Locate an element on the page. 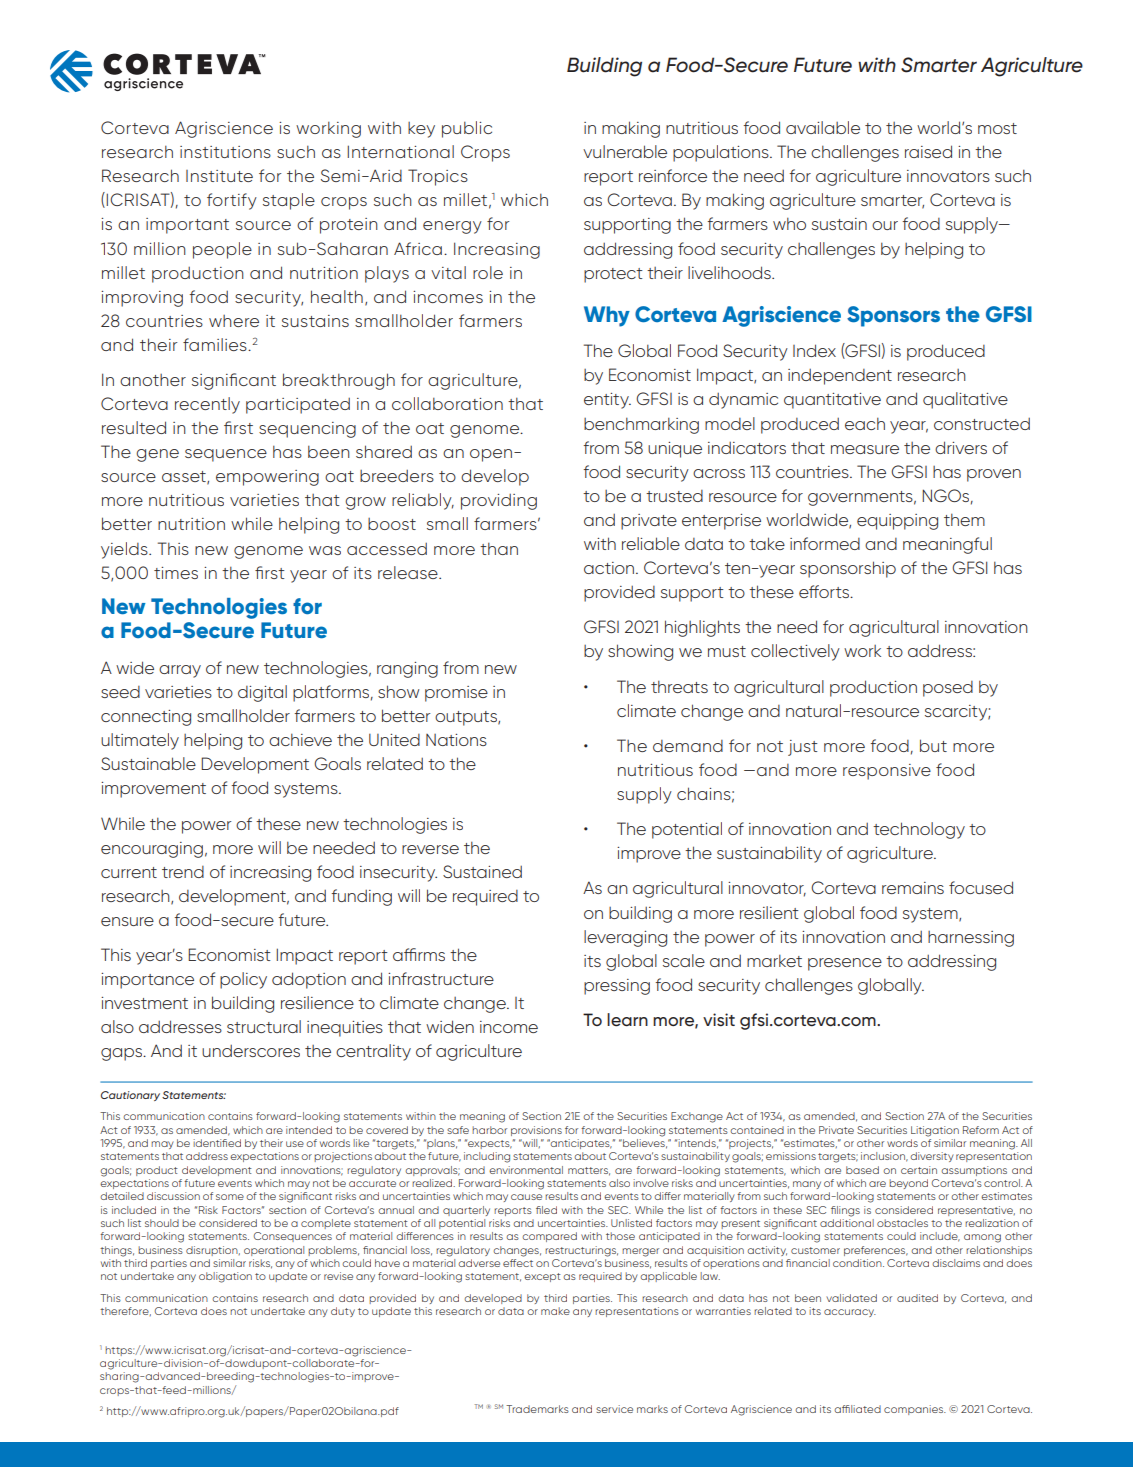 The image size is (1133, 1467). responsive is located at coordinates (887, 772).
